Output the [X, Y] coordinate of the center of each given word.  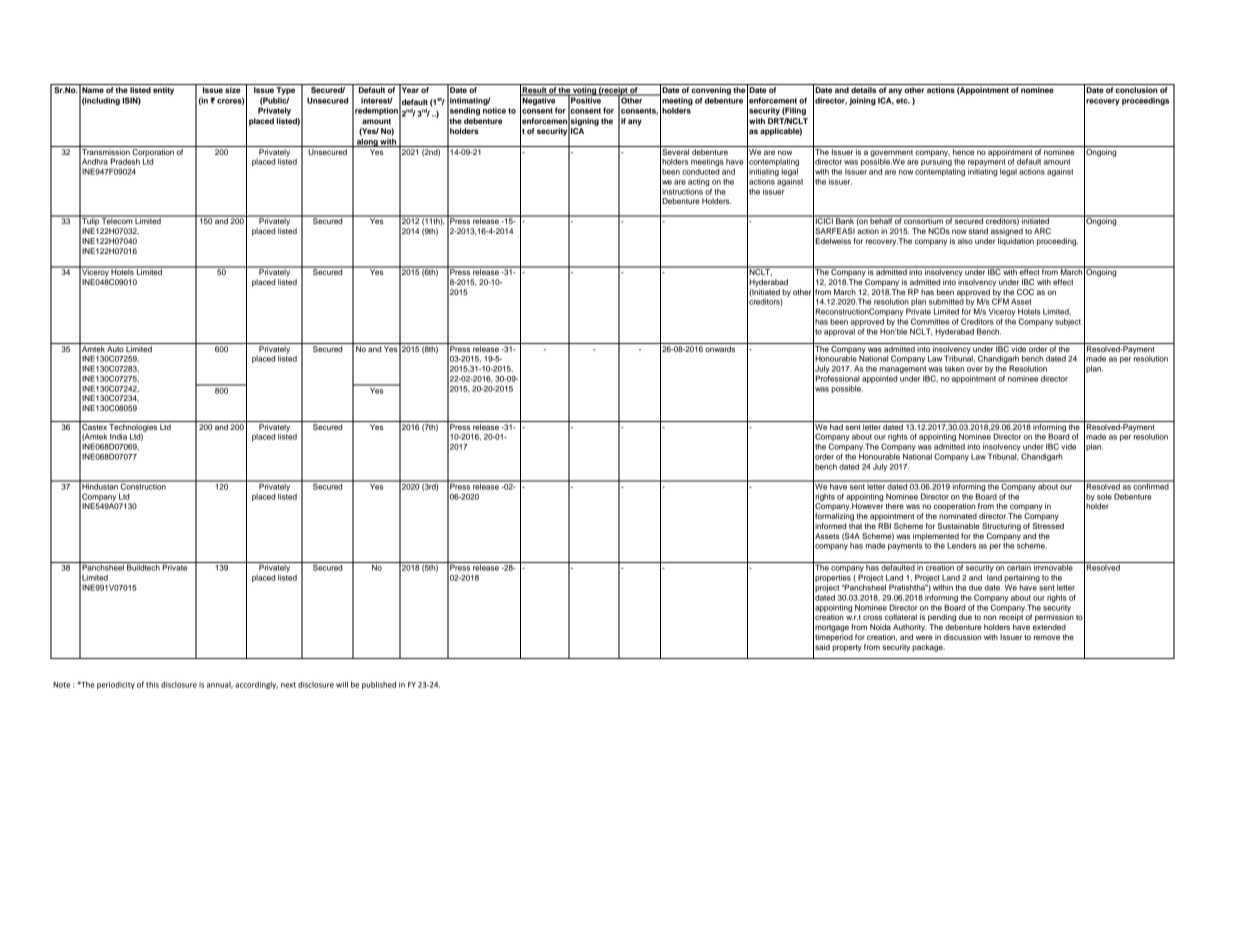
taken [954, 369]
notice [494, 109]
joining [862, 101]
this [152, 685]
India [118, 437]
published [379, 685]
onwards [720, 349]
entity [163, 91]
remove [1047, 637]
